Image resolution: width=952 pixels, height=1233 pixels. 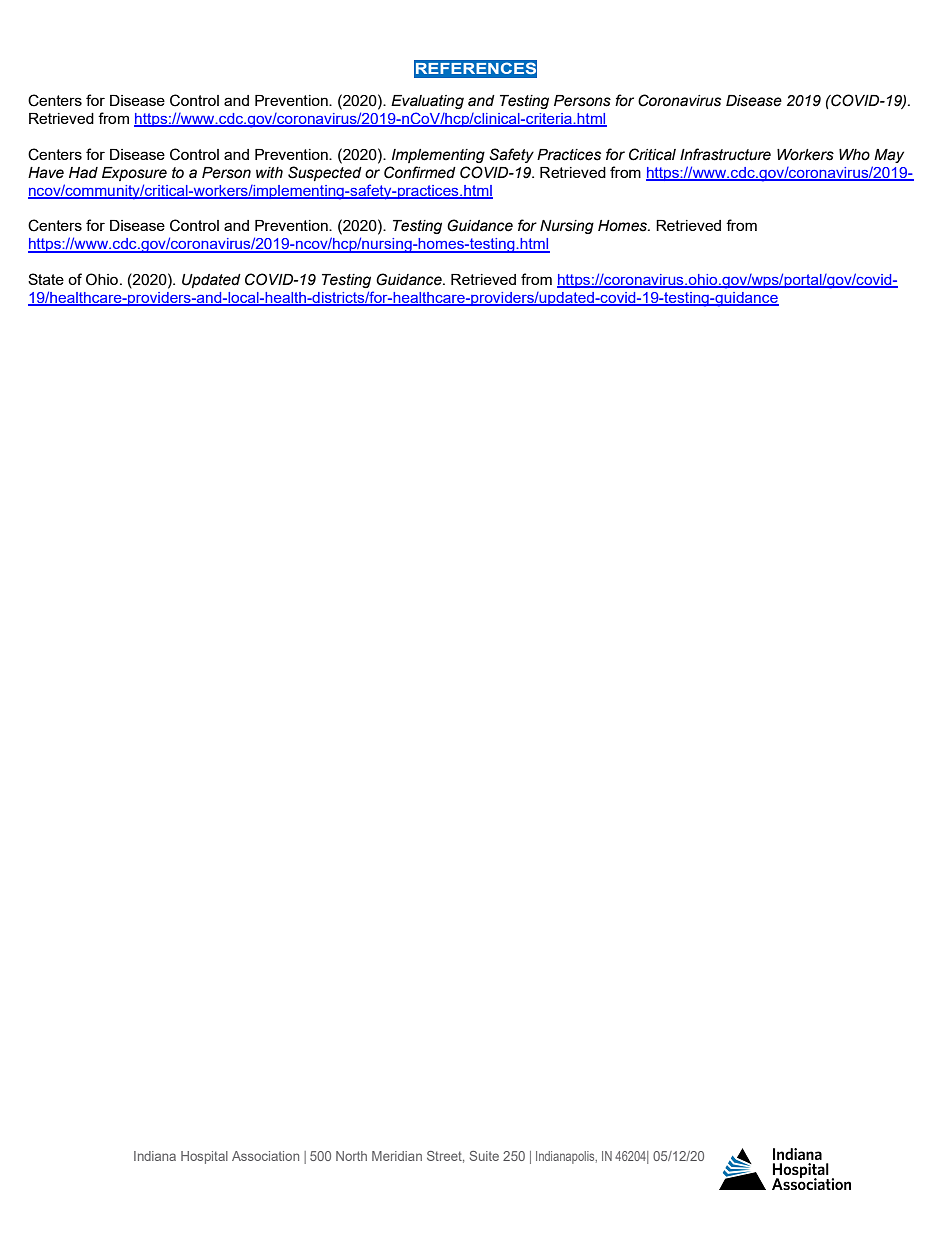 I want to click on Suite, so click(x=484, y=1156).
